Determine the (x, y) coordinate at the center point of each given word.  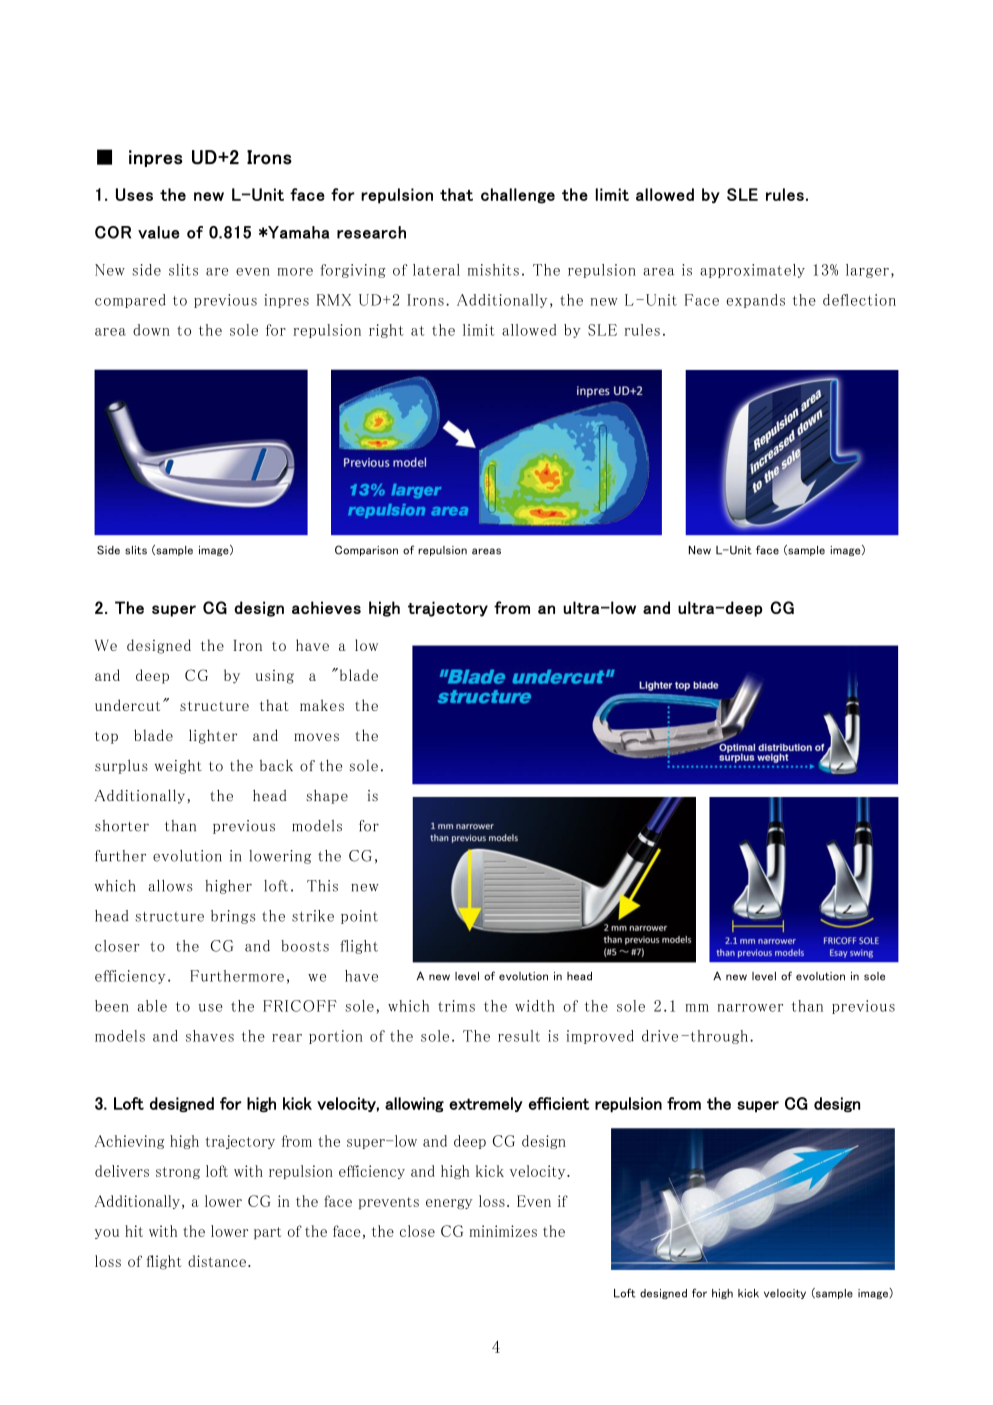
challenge (518, 196)
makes (322, 705)
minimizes (503, 1231)
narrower (750, 1008)
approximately (752, 271)
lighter (213, 736)
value (158, 232)
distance (217, 1261)
